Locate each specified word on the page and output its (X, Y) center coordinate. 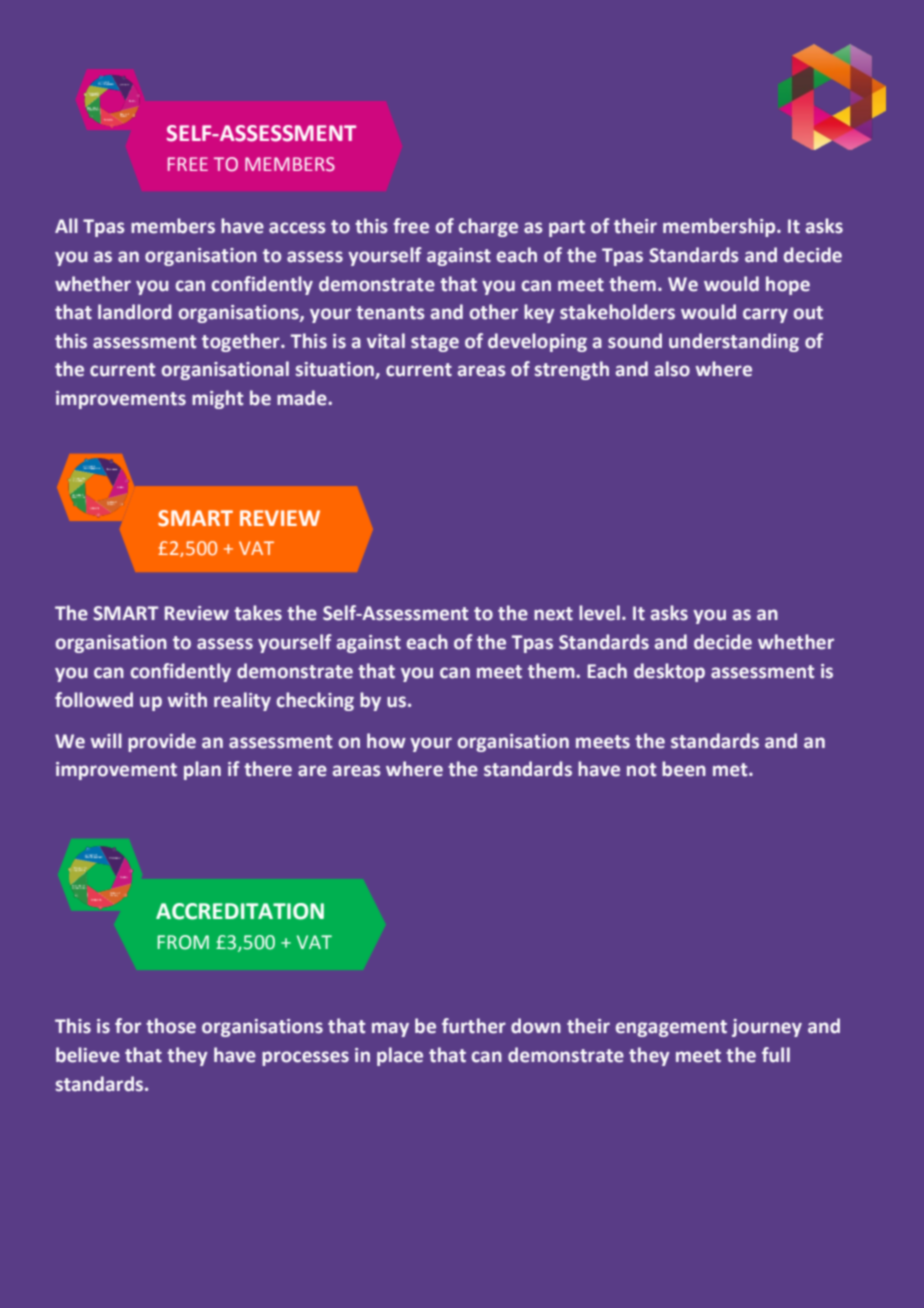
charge (488, 227)
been (684, 769)
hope (788, 285)
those (171, 1026)
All (66, 225)
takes (258, 613)
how (386, 741)
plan (202, 770)
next (553, 614)
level (599, 613)
